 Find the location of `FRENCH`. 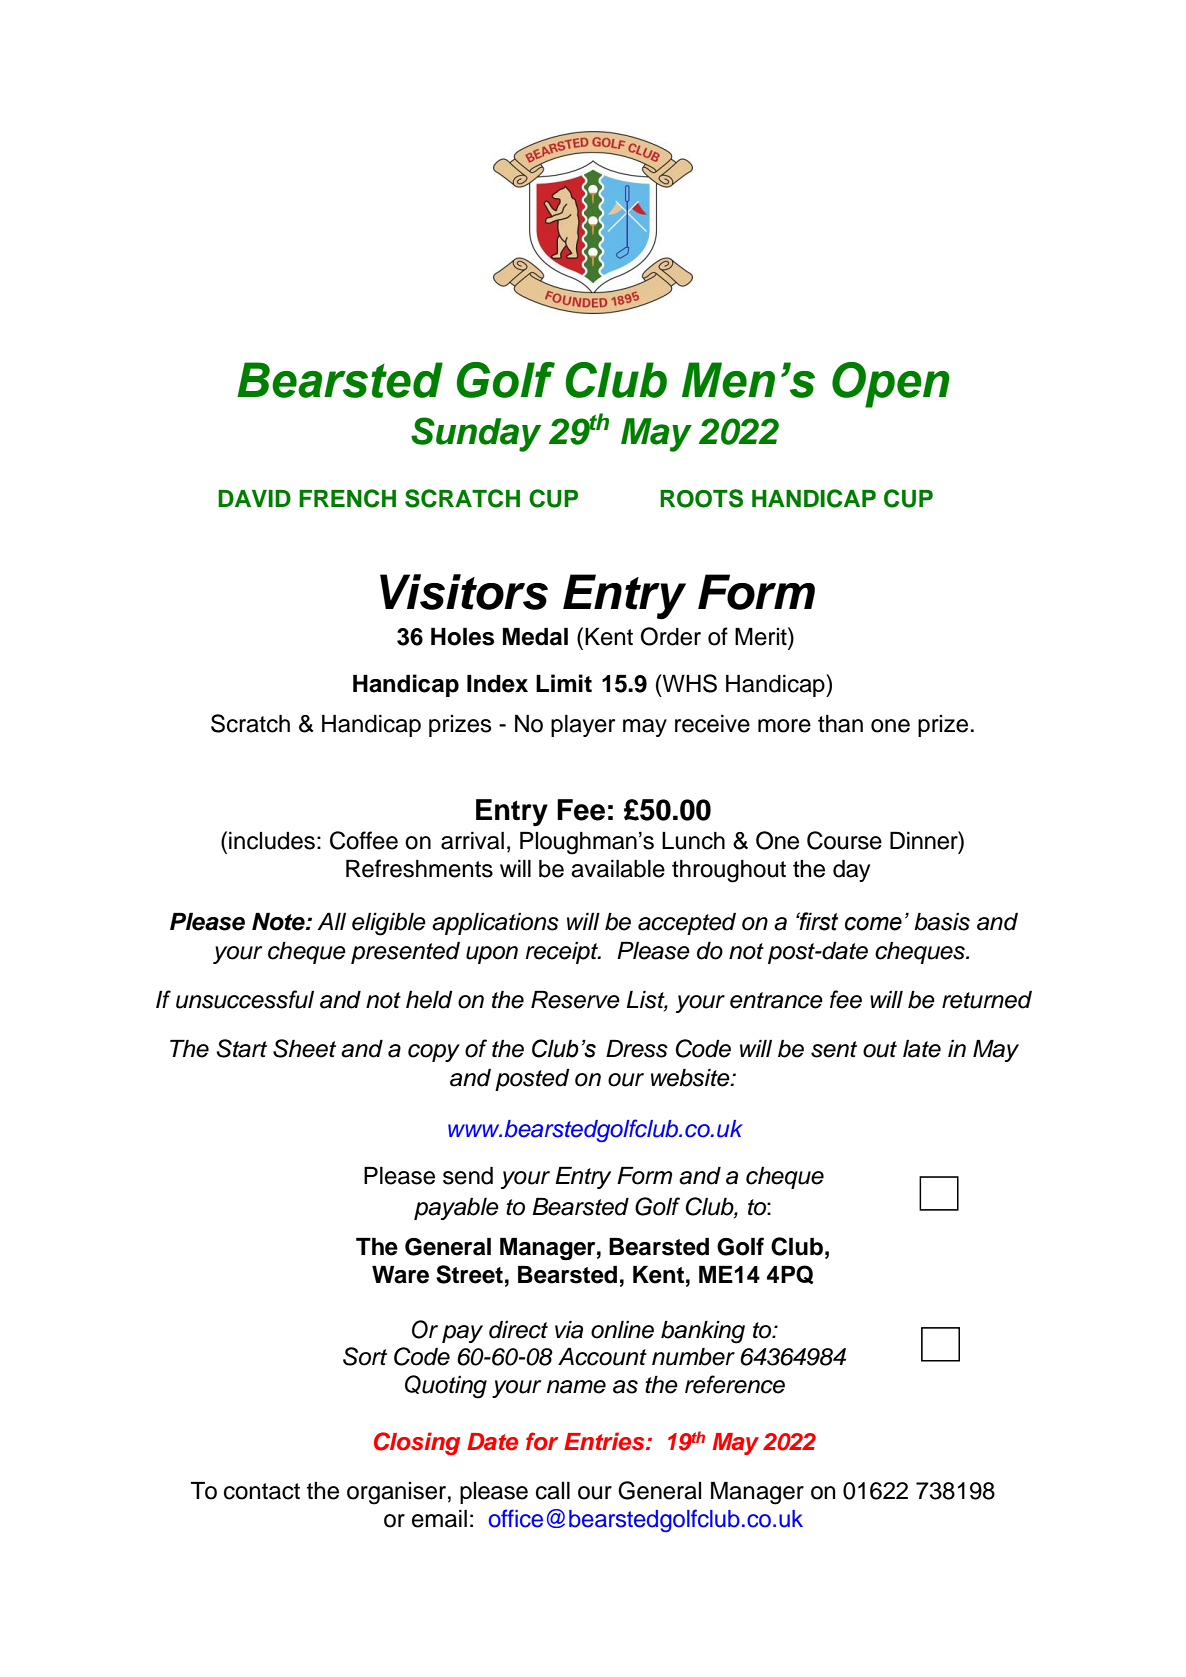

FRENCH is located at coordinates (347, 498).
